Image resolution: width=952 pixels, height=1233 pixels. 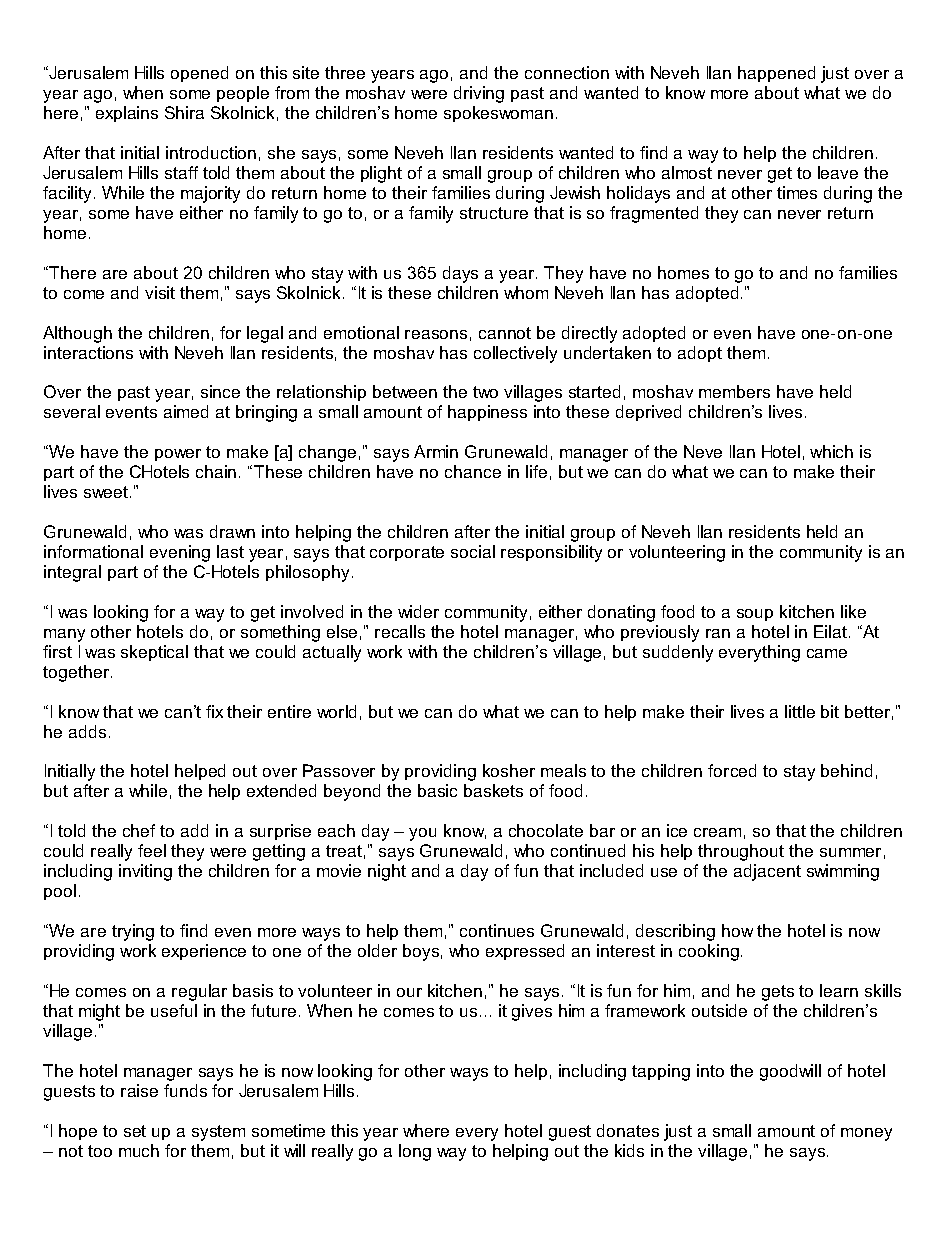 I want to click on money, so click(x=866, y=1134).
